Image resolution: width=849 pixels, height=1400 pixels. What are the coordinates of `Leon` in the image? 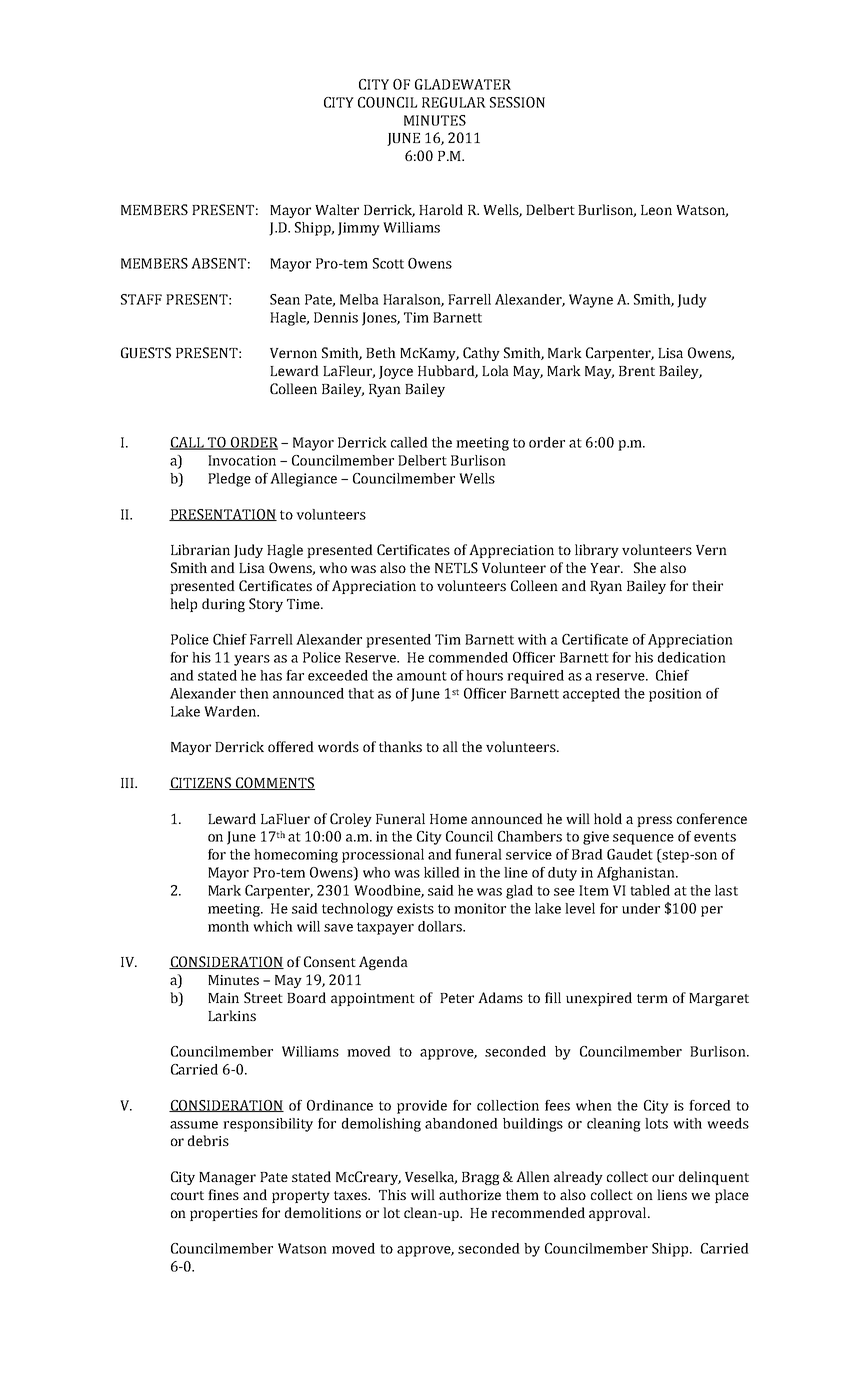 It's located at (656, 210).
